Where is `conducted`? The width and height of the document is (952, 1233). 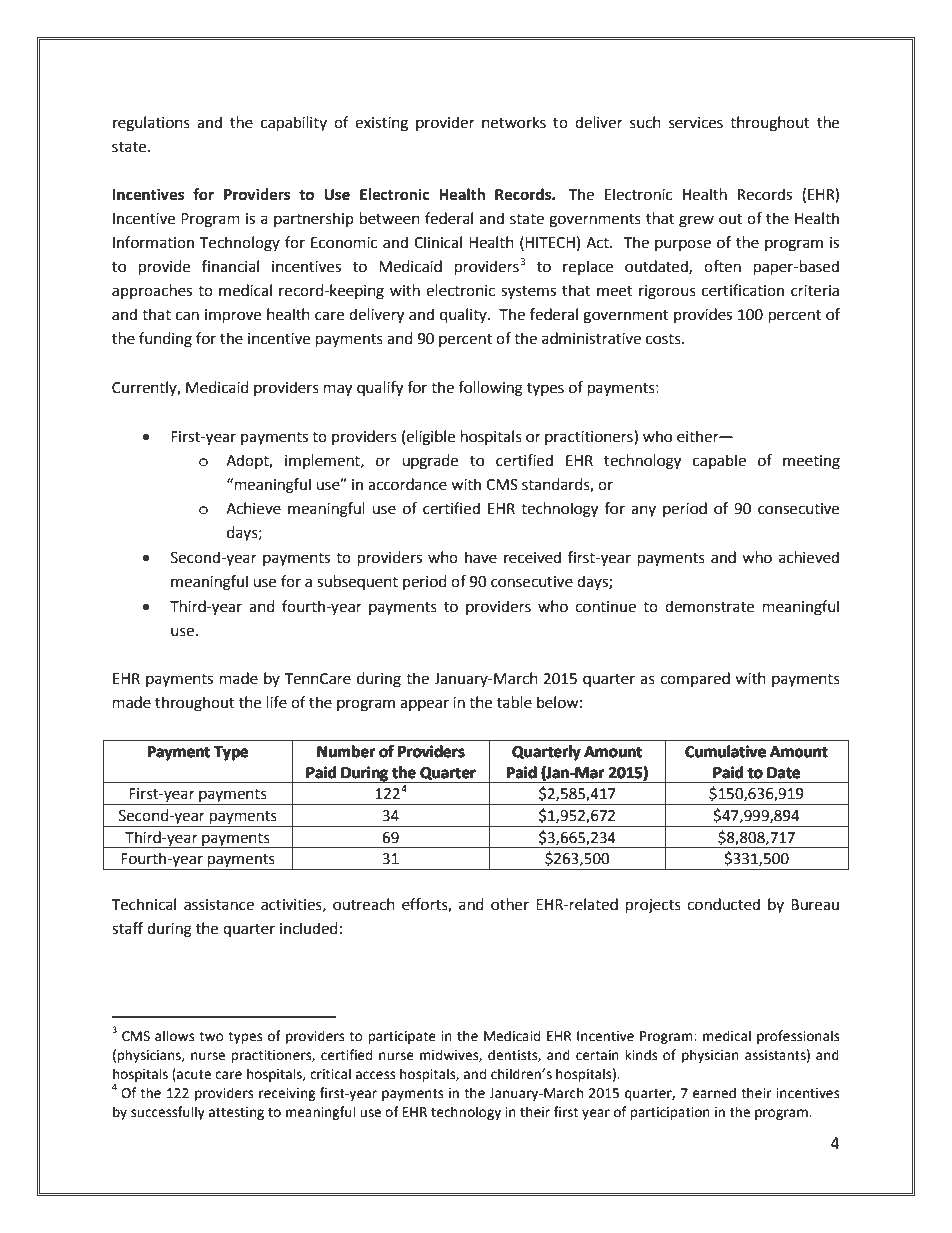 conducted is located at coordinates (723, 904).
